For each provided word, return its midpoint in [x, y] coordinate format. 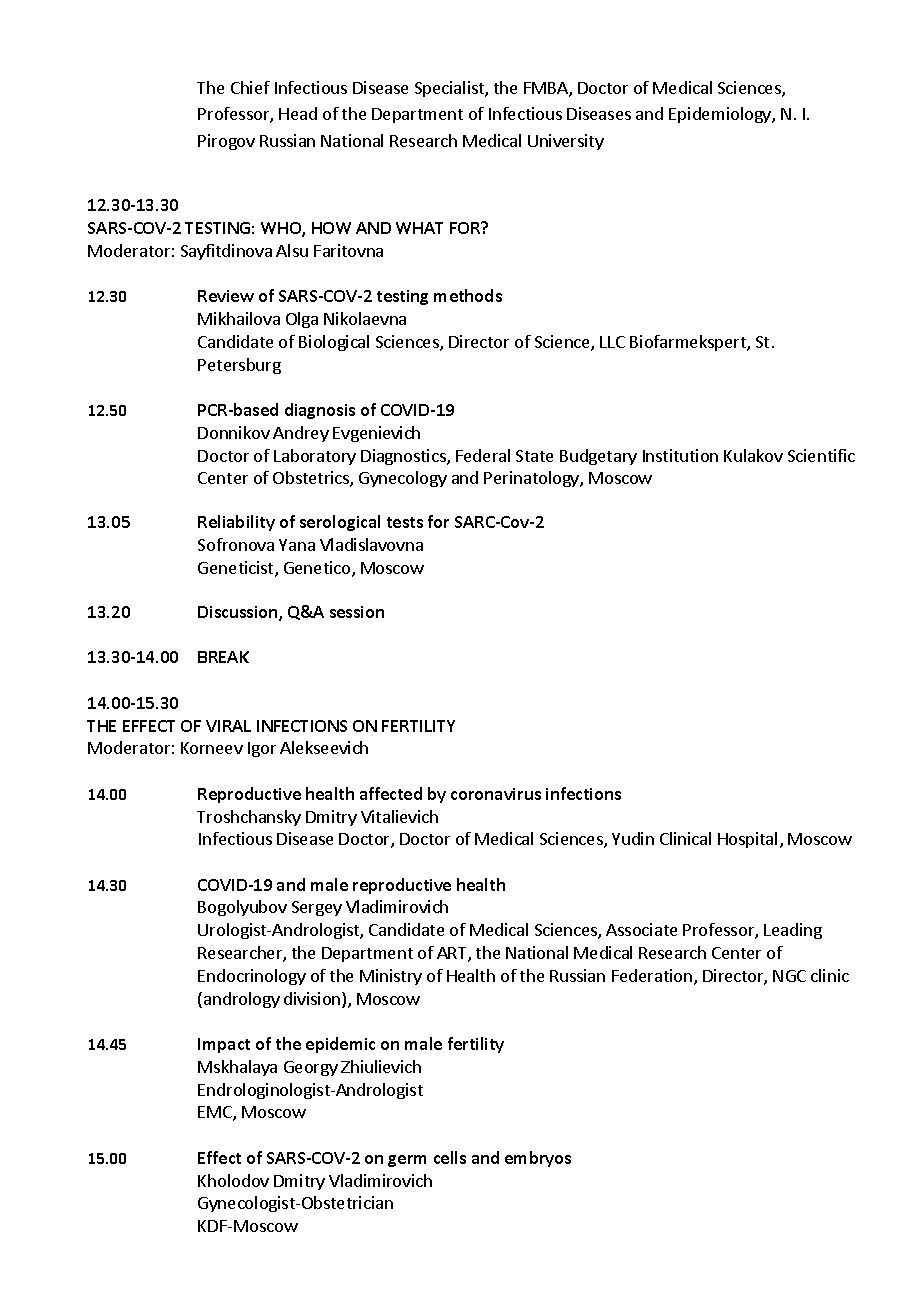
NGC [789, 976]
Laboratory [315, 457]
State [534, 456]
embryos [538, 1159]
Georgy [311, 1068]
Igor [262, 749]
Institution [680, 455]
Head [298, 113]
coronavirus [496, 794]
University [566, 142]
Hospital [747, 840]
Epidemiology [721, 115]
